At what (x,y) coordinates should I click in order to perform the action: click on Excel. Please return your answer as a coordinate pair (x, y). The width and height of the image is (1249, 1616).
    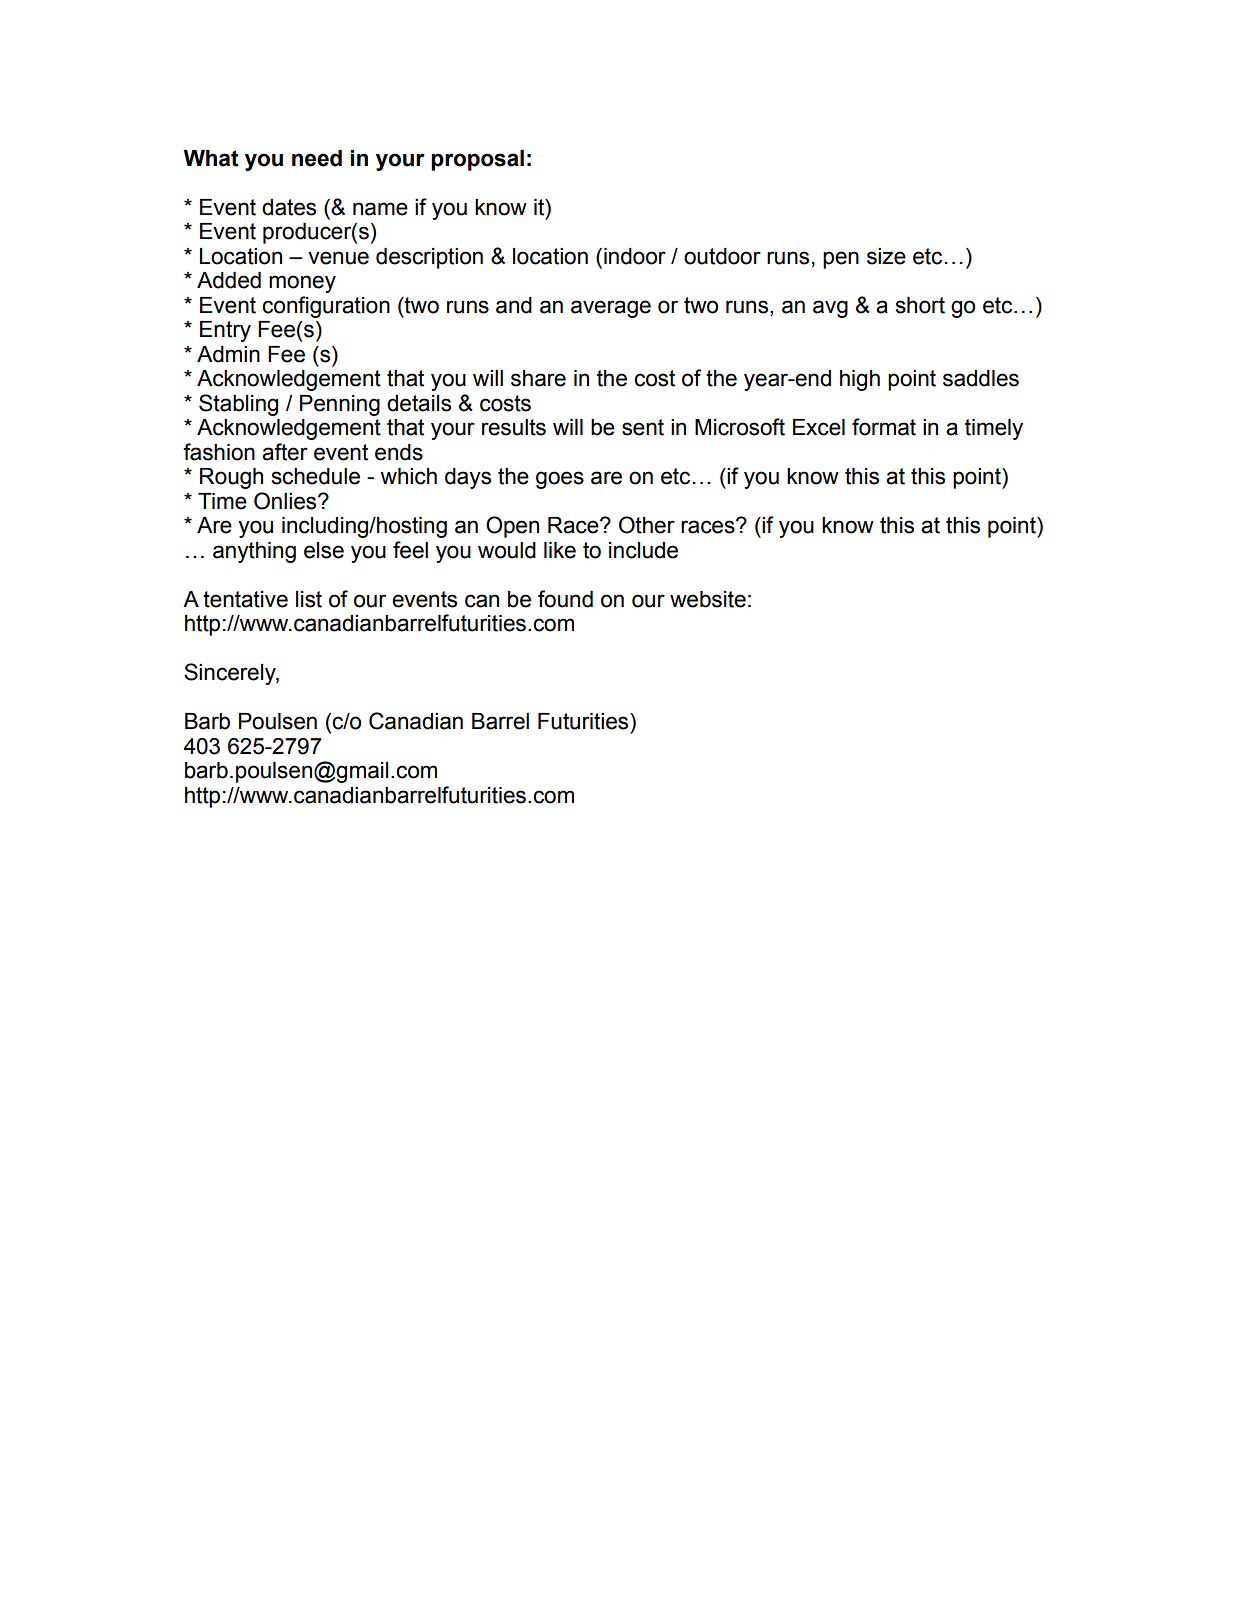
    Looking at the image, I should click on (819, 427).
